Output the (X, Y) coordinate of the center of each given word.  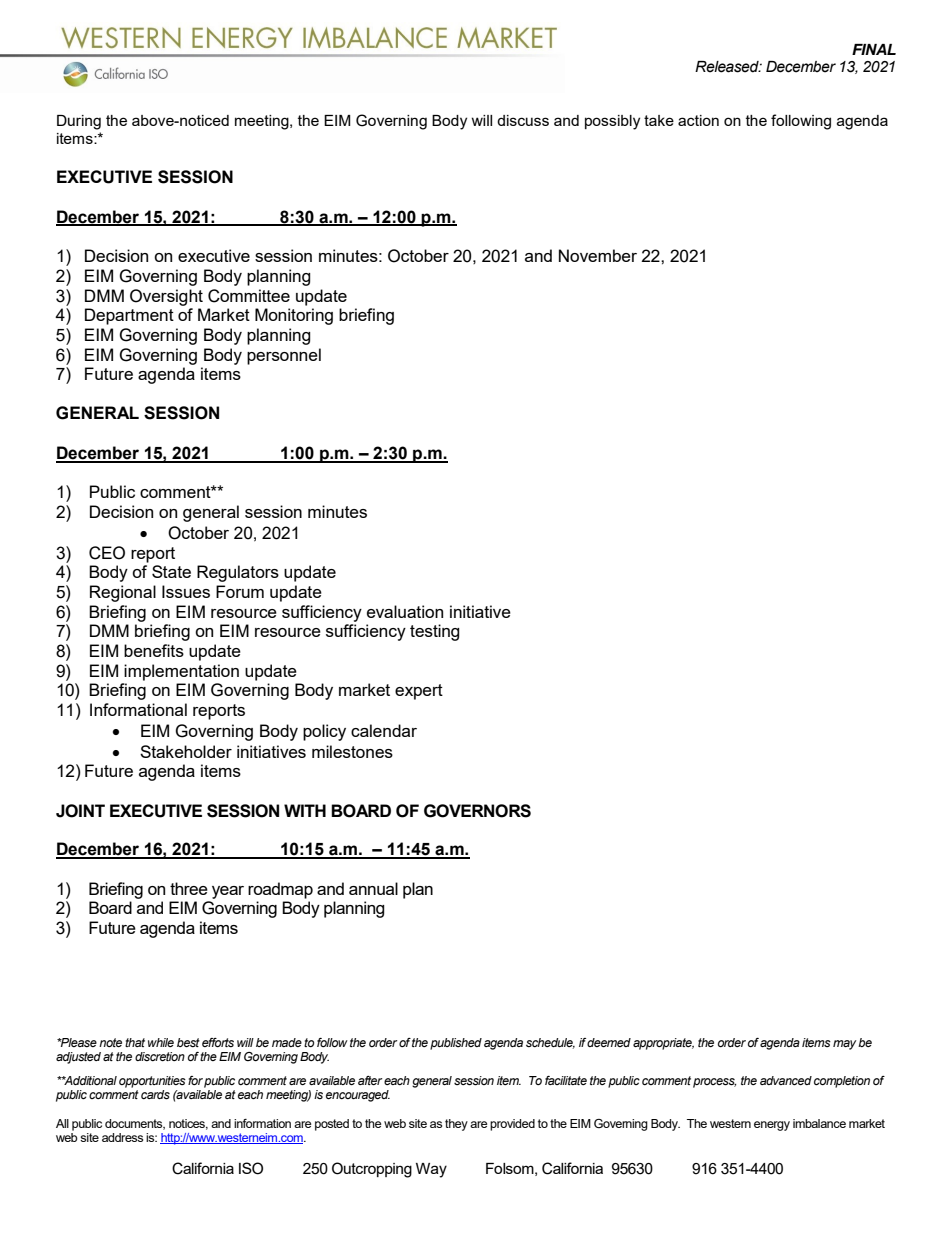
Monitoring (294, 316)
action (698, 120)
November (598, 255)
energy (772, 1126)
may (844, 1045)
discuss (523, 120)
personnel (284, 356)
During (79, 122)
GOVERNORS (477, 811)
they (456, 1125)
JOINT (80, 811)
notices (188, 1124)
